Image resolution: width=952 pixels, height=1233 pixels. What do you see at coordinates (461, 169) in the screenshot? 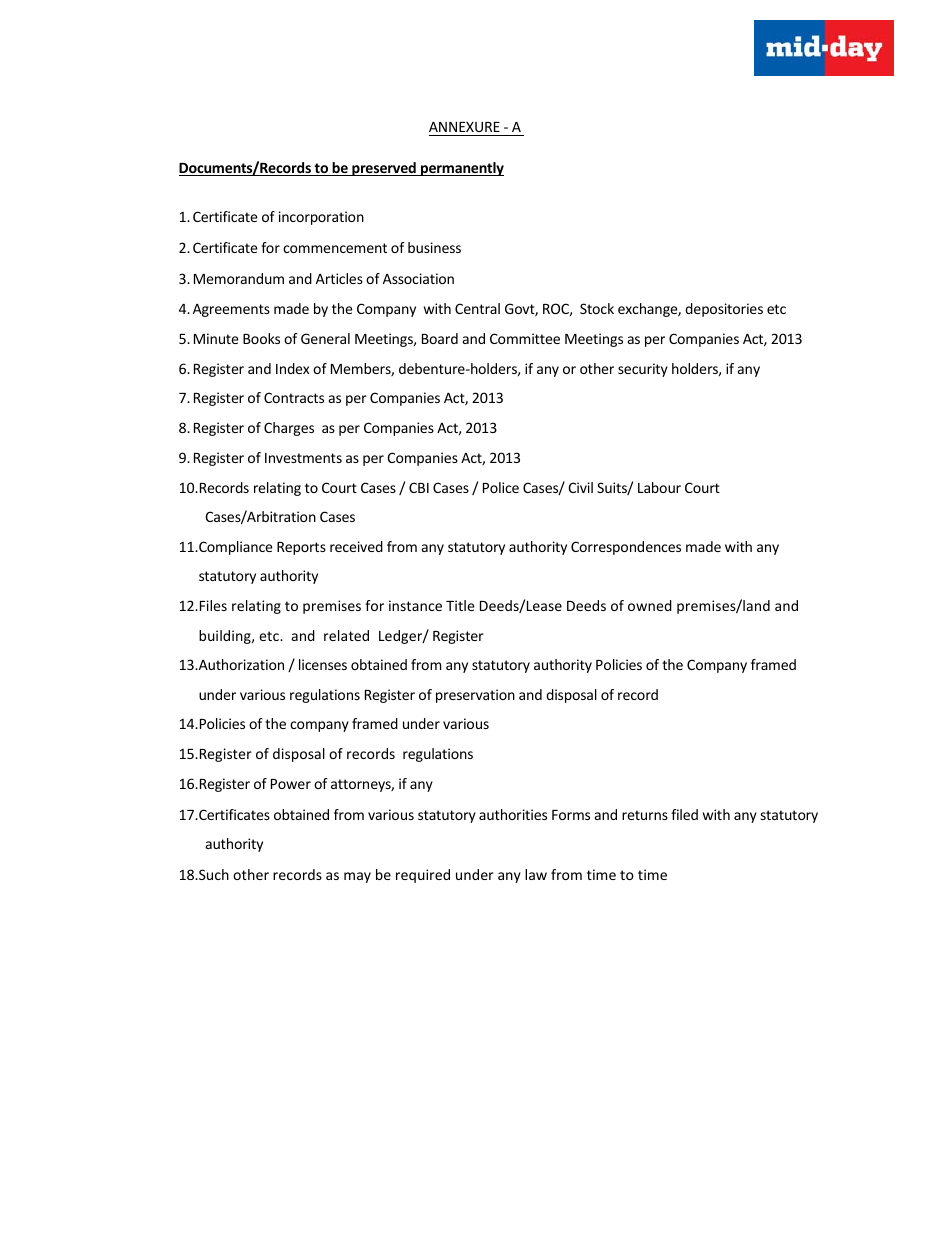
I see `permanently` at bounding box center [461, 169].
